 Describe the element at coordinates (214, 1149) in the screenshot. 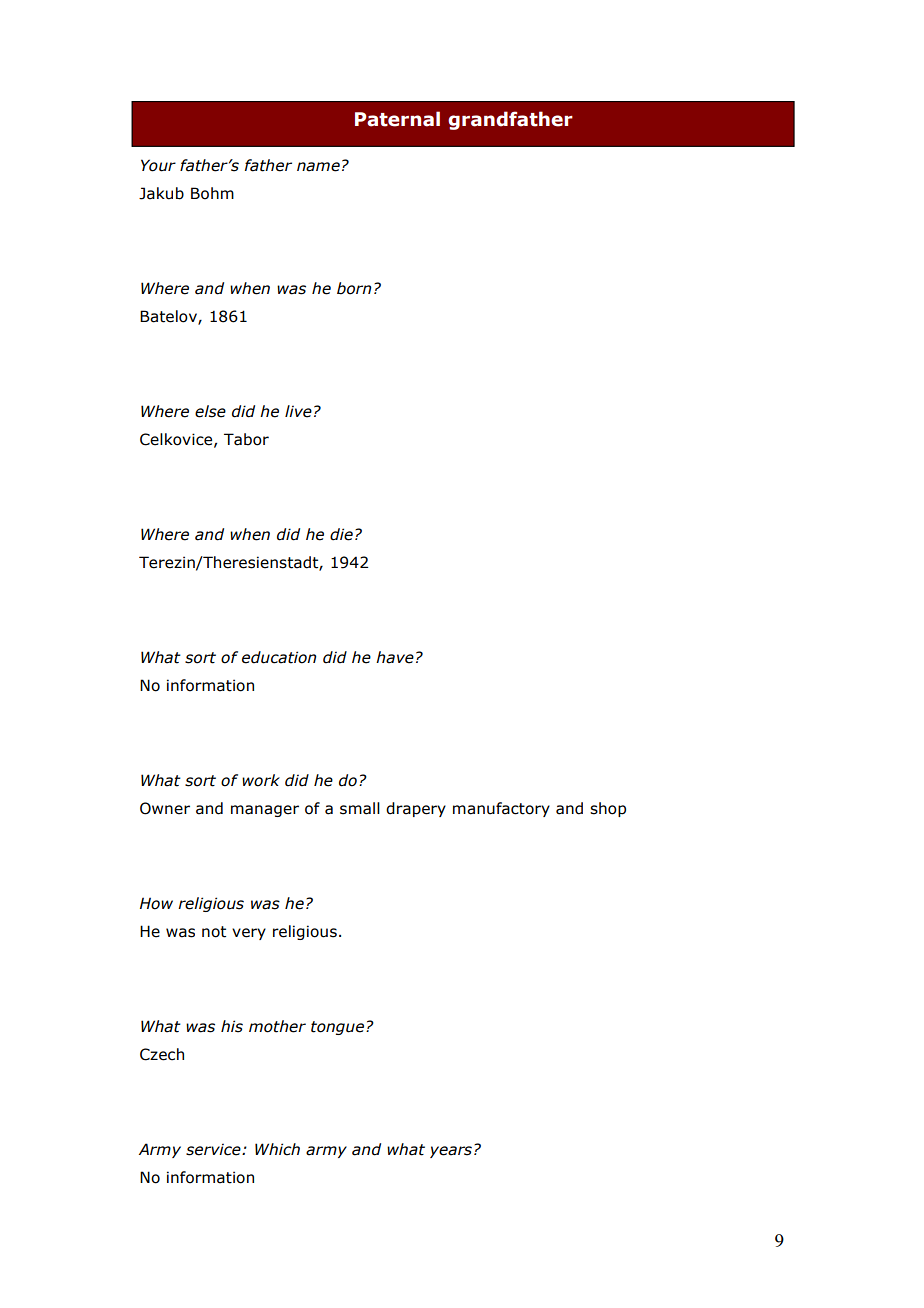

I see `service` at that location.
